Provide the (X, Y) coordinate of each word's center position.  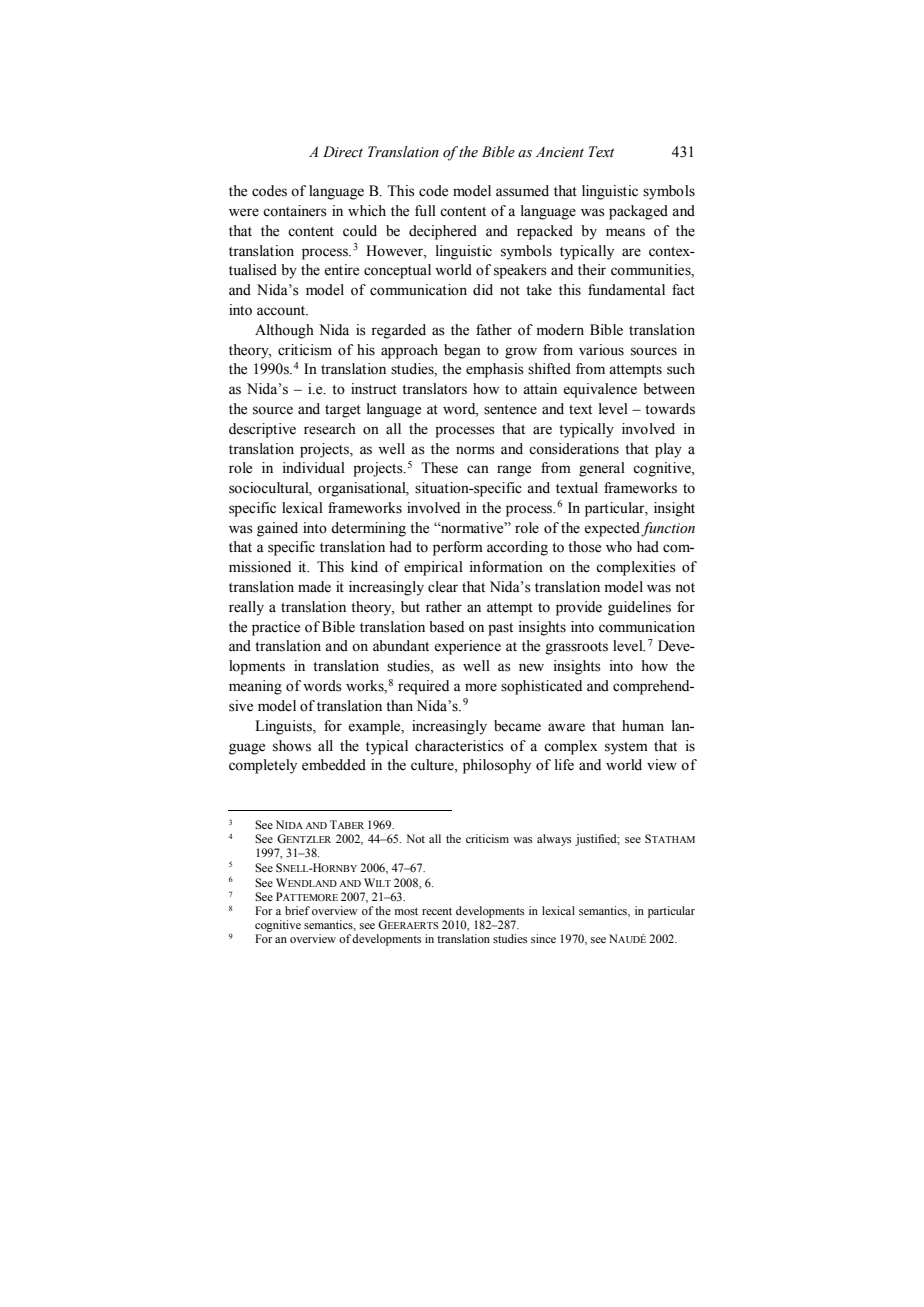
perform (458, 548)
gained (277, 529)
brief (297, 910)
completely (263, 766)
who (619, 547)
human (643, 726)
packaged (638, 212)
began (462, 351)
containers (295, 211)
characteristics (459, 746)
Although (284, 331)
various (601, 350)
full (425, 210)
